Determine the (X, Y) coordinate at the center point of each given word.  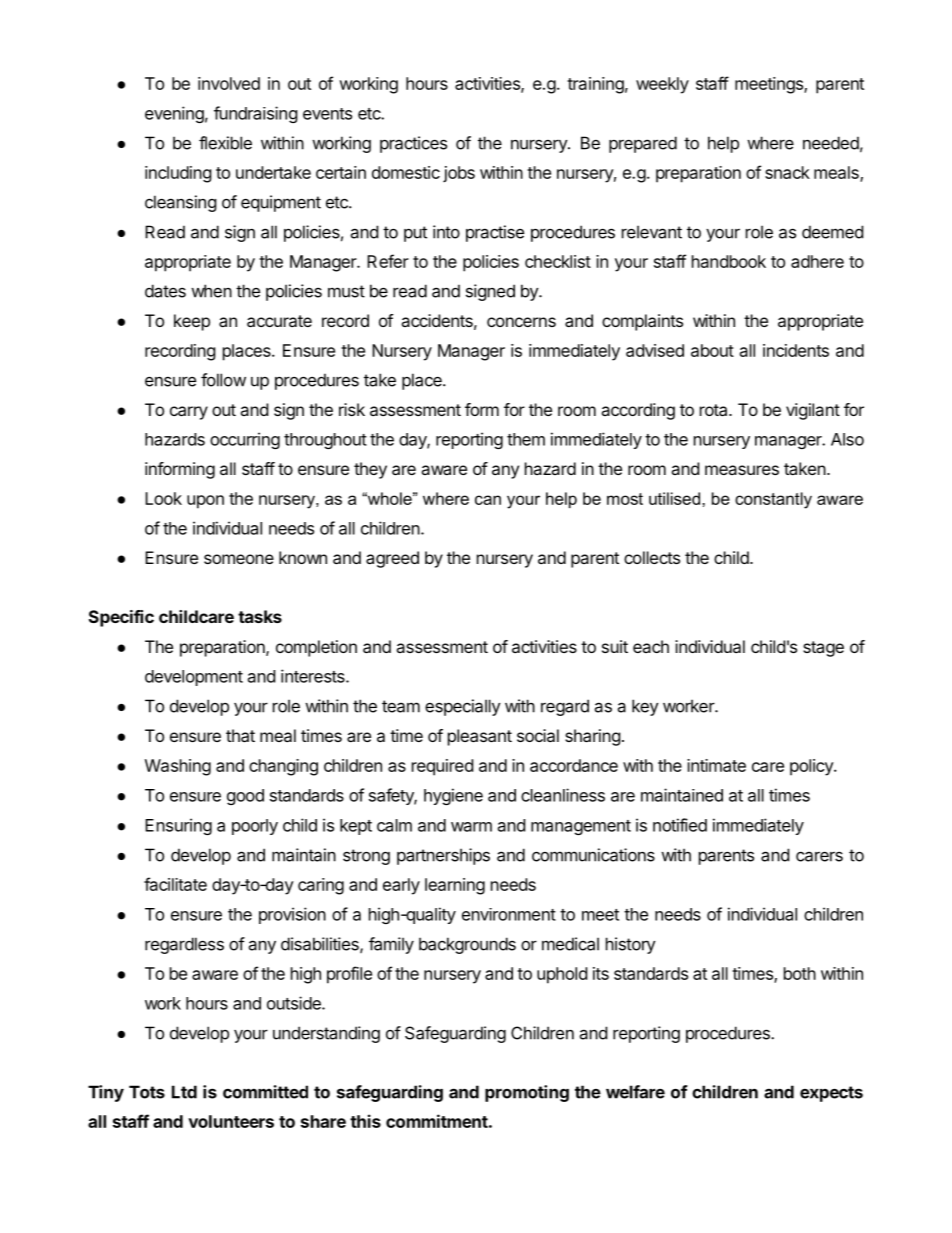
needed (831, 143)
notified (680, 825)
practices (413, 144)
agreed (392, 559)
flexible (225, 143)
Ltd (184, 1092)
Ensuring (178, 826)
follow (223, 380)
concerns (521, 322)
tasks (260, 616)
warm (471, 827)
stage (823, 649)
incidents (796, 350)
